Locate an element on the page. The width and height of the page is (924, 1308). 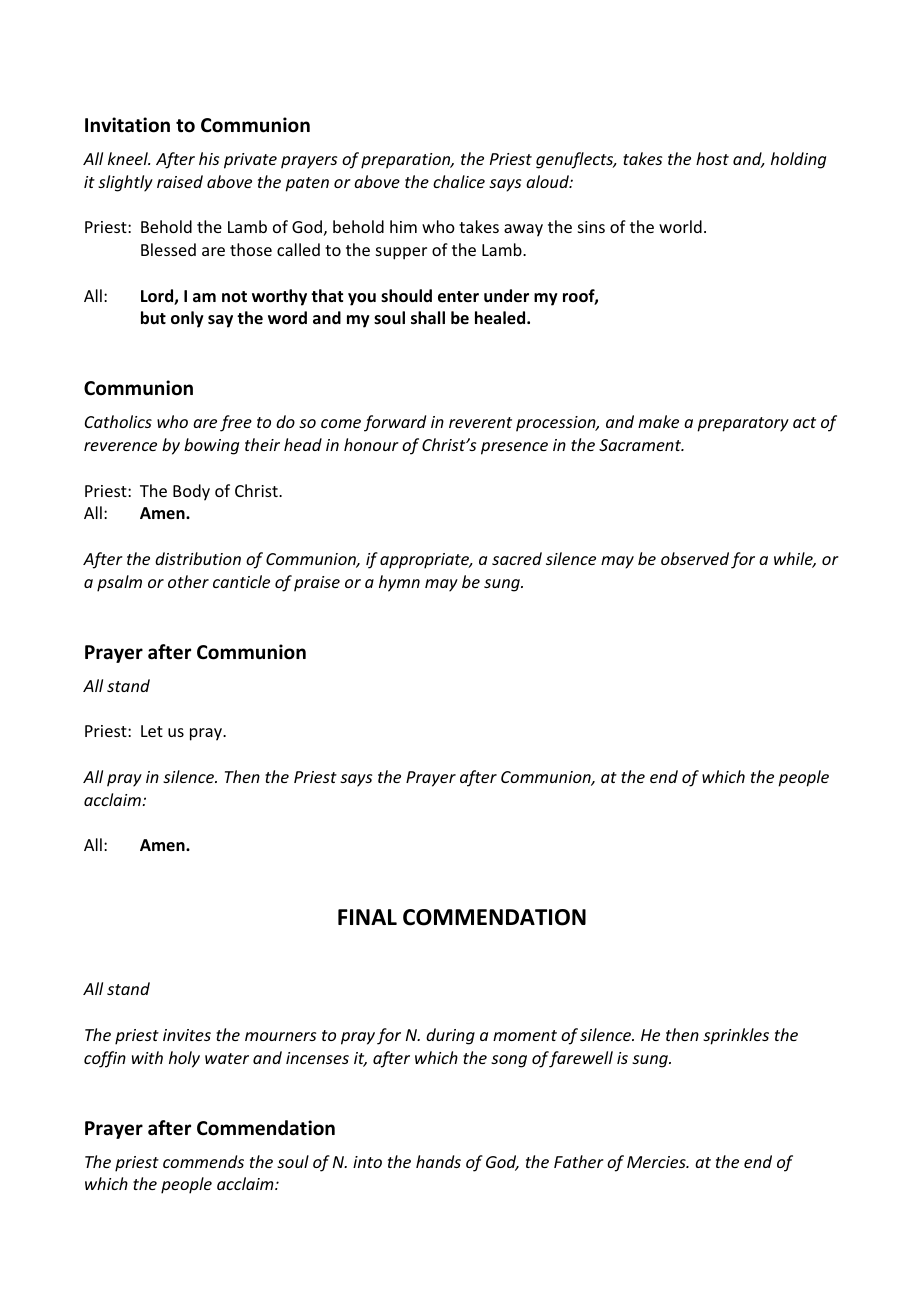
Mercies is located at coordinates (657, 1162).
